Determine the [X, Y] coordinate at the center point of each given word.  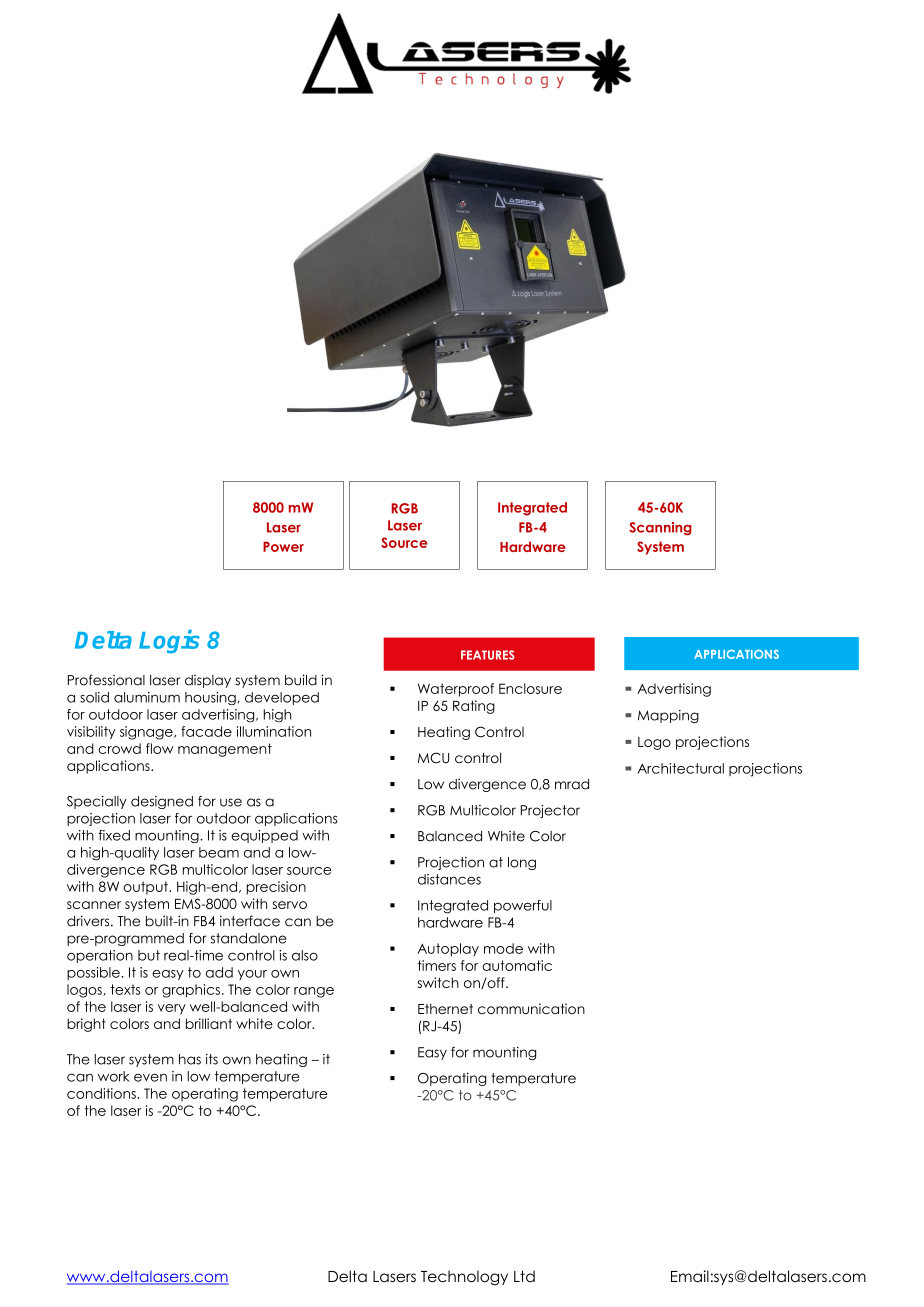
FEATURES [488, 655]
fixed [114, 835]
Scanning [660, 529]
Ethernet [445, 1008]
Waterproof [456, 690]
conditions [101, 1093]
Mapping [668, 716]
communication [531, 1008]
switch [438, 982]
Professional [106, 680]
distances [449, 879]
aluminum [147, 697]
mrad [572, 784]
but [149, 955]
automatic [517, 965]
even [150, 1077]
